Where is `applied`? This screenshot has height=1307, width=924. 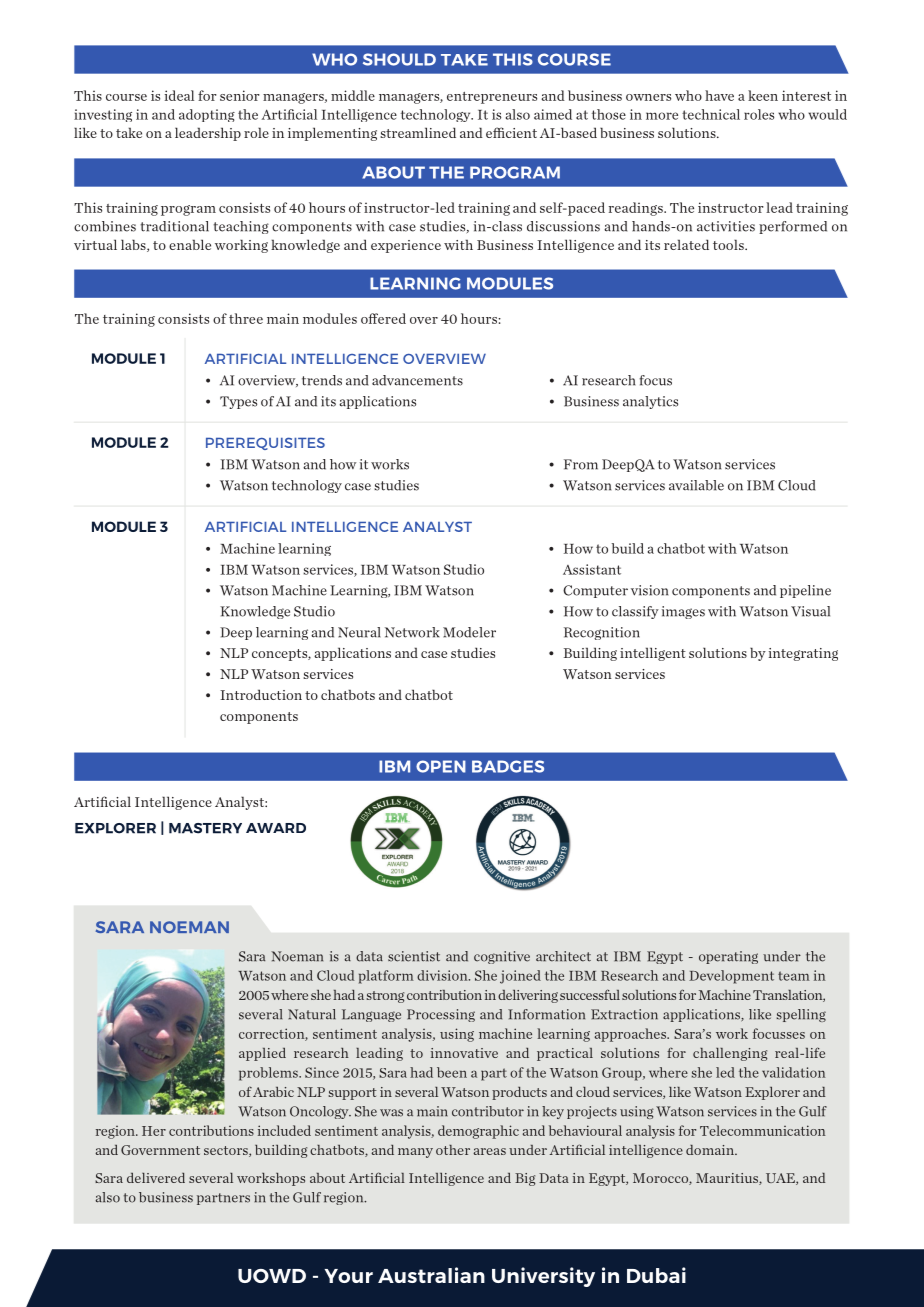
applied is located at coordinates (262, 1054).
